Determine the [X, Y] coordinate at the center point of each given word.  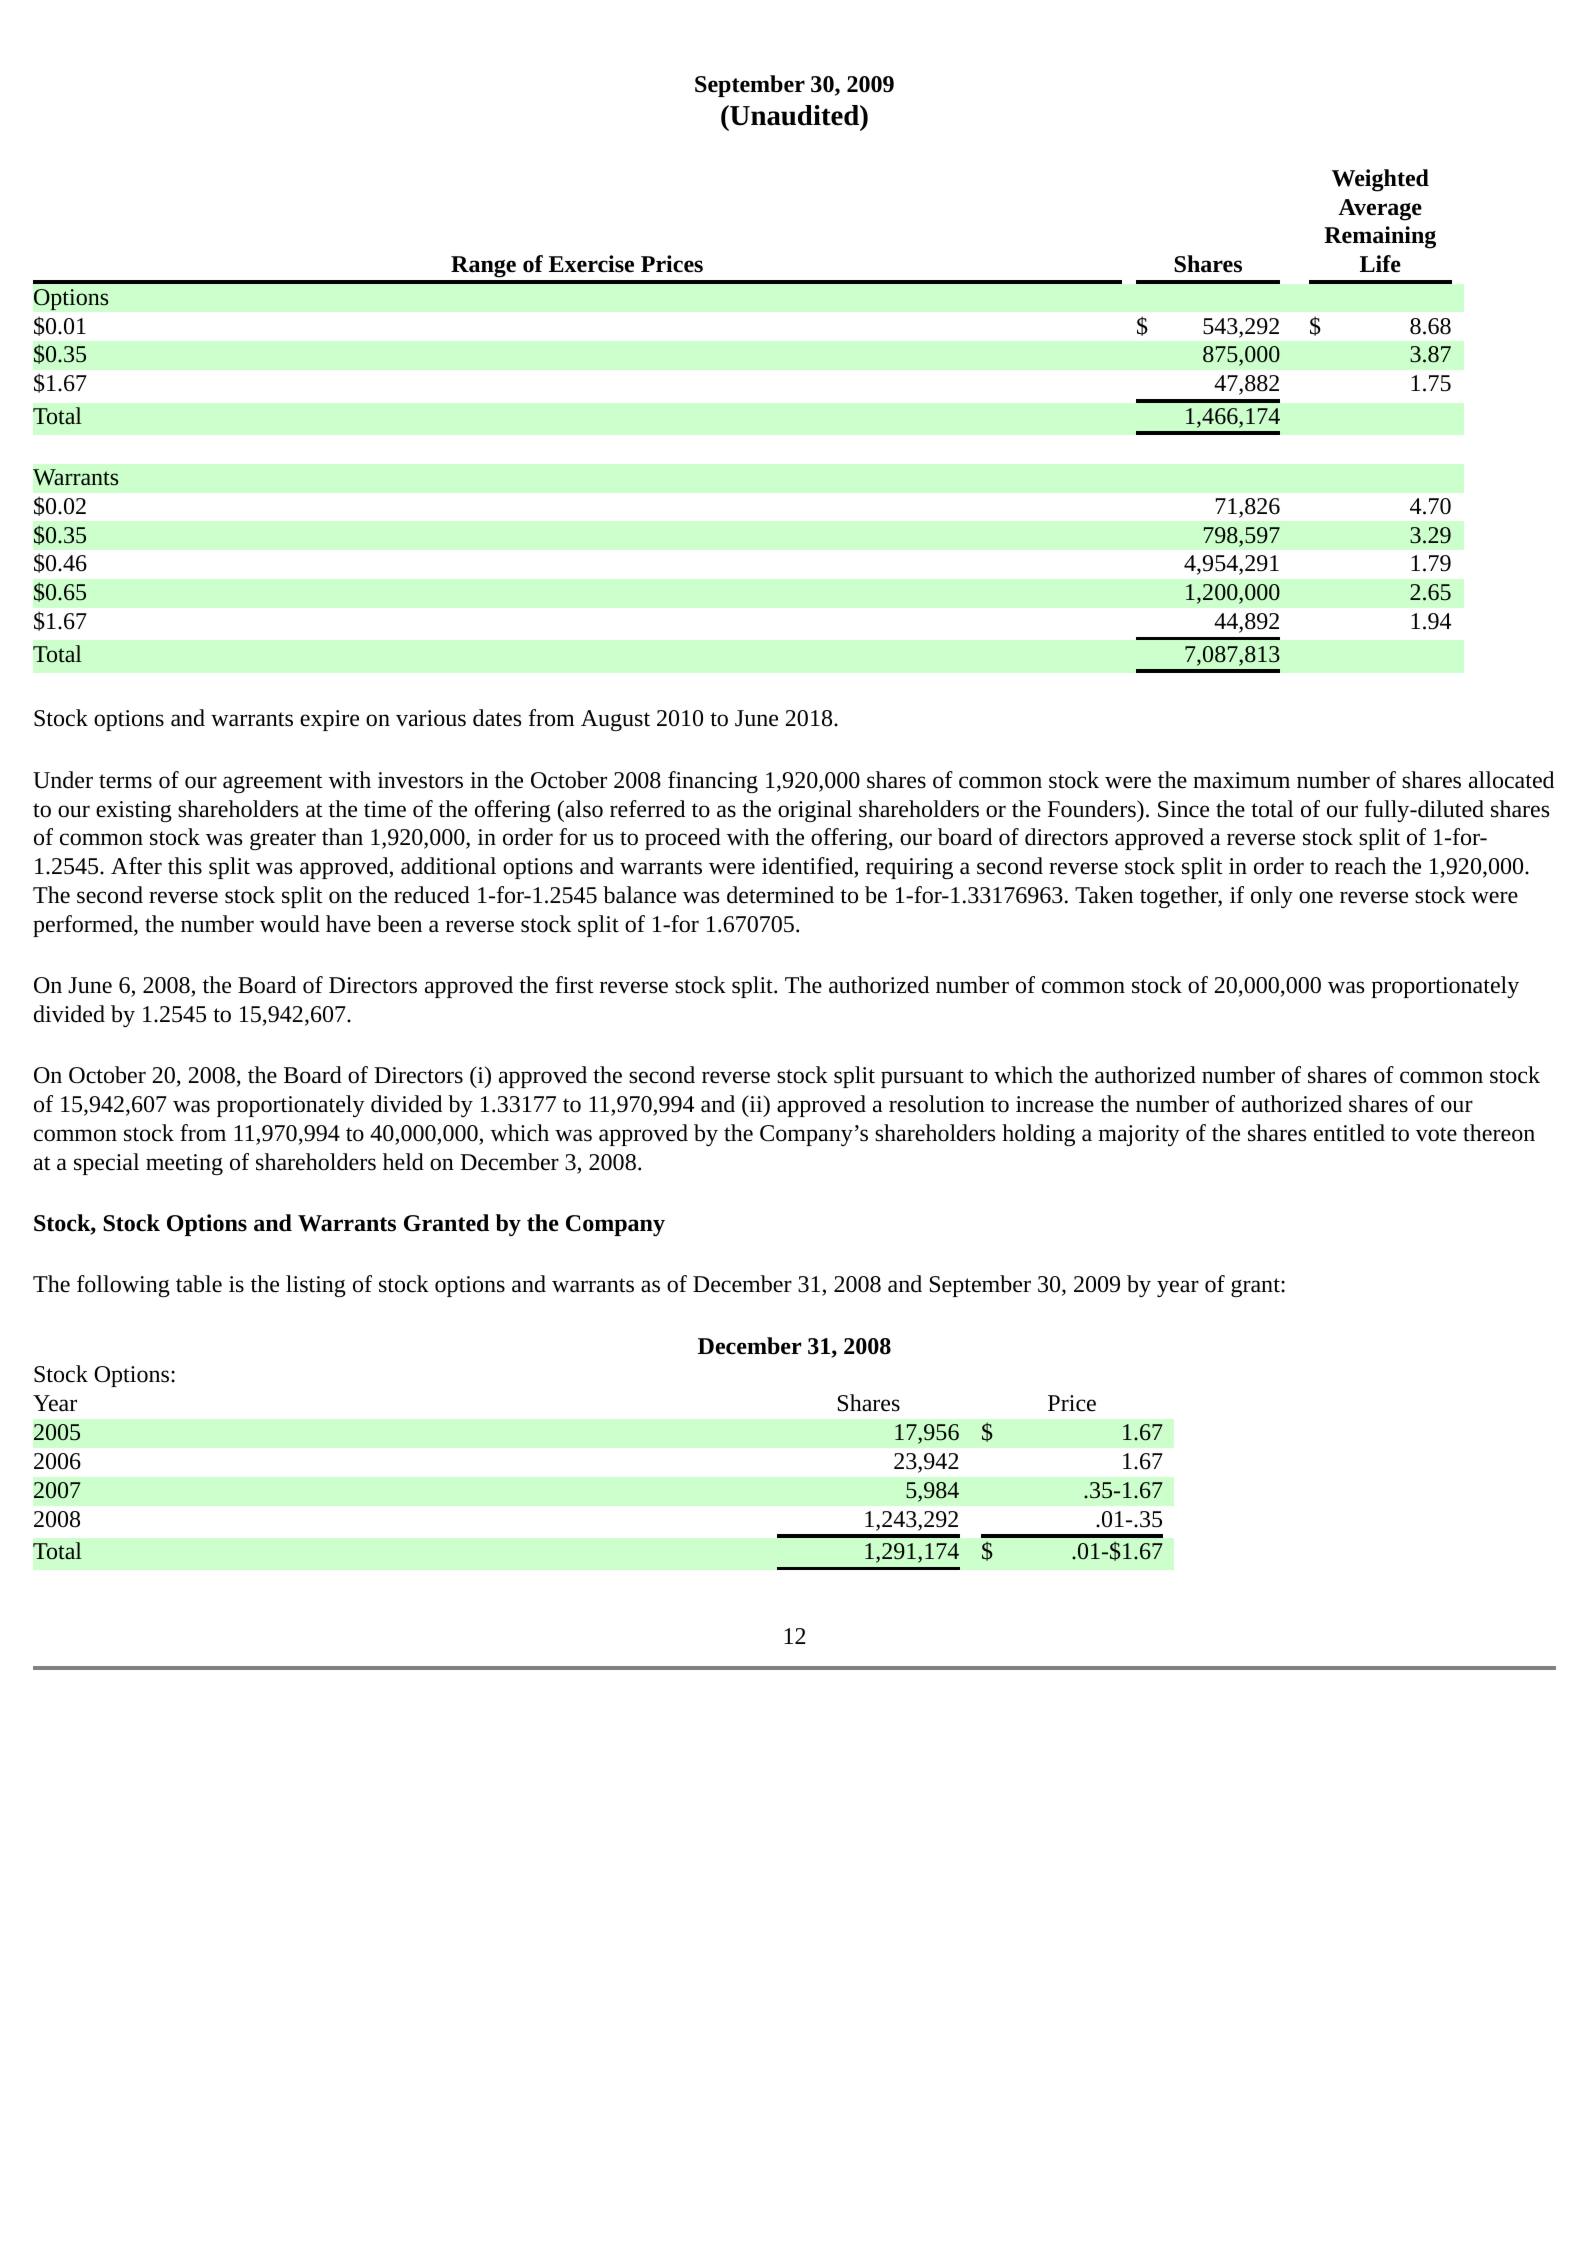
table [199, 1284]
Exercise [591, 264]
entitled [1349, 1133]
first [574, 985]
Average [1380, 210]
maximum [1241, 780]
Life [1380, 264]
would [290, 924]
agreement [272, 783]
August [615, 720]
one [1316, 897]
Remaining [1380, 237]
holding [1038, 1135]
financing [713, 782]
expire [329, 720]
